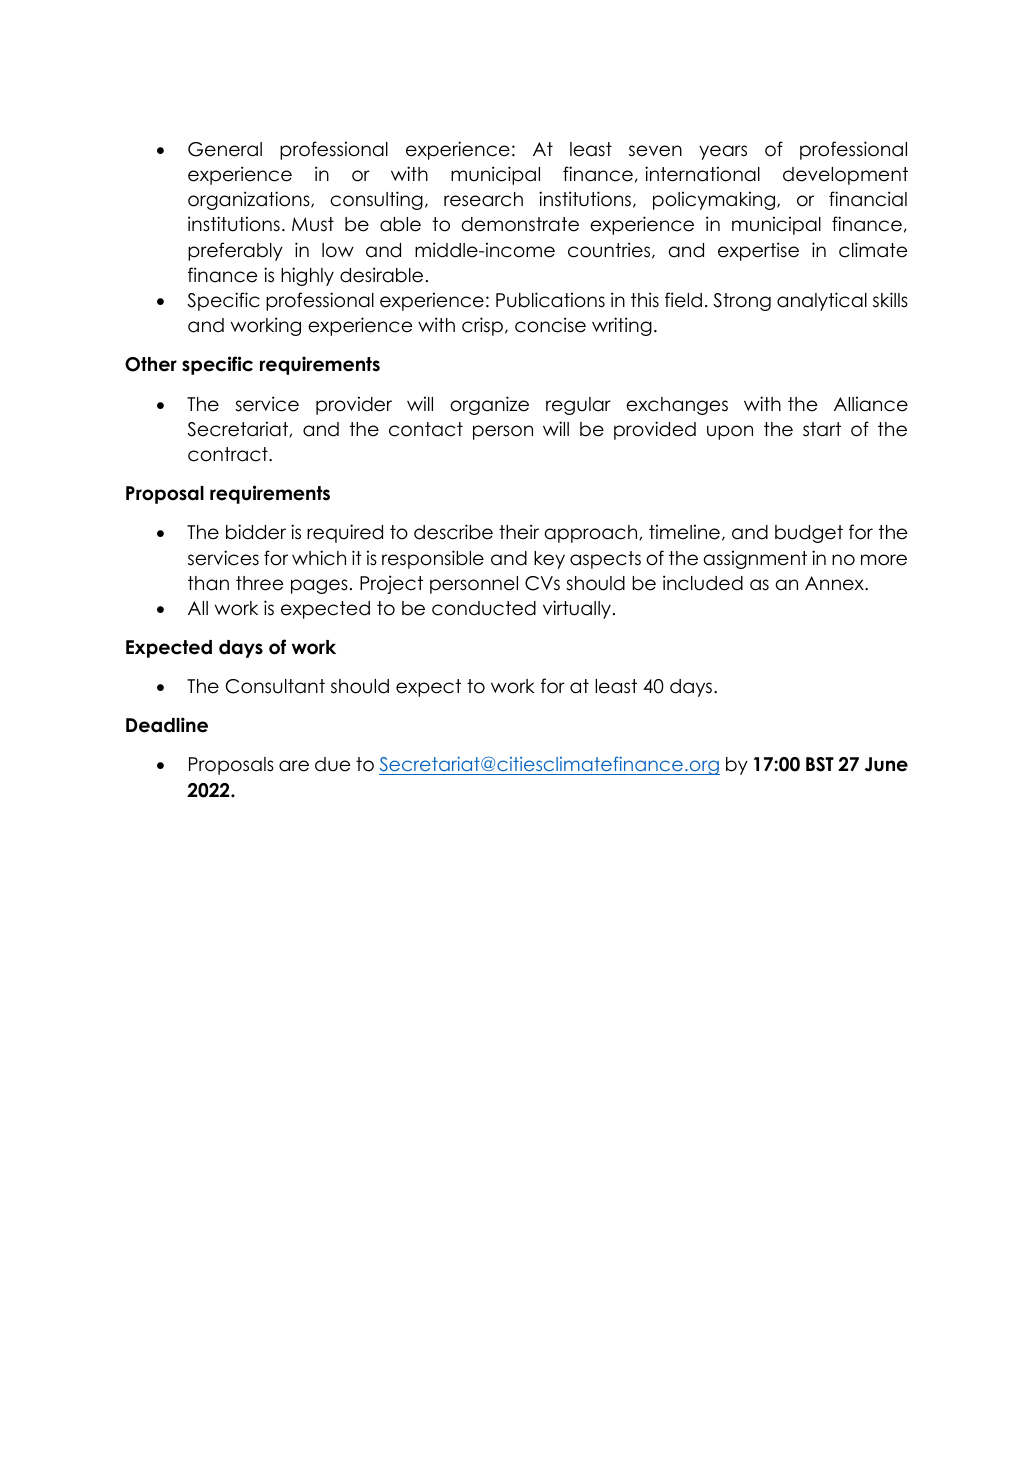 Image resolution: width=1033 pixels, height=1460 pixels. What do you see at coordinates (822, 429) in the screenshot?
I see `start` at bounding box center [822, 429].
